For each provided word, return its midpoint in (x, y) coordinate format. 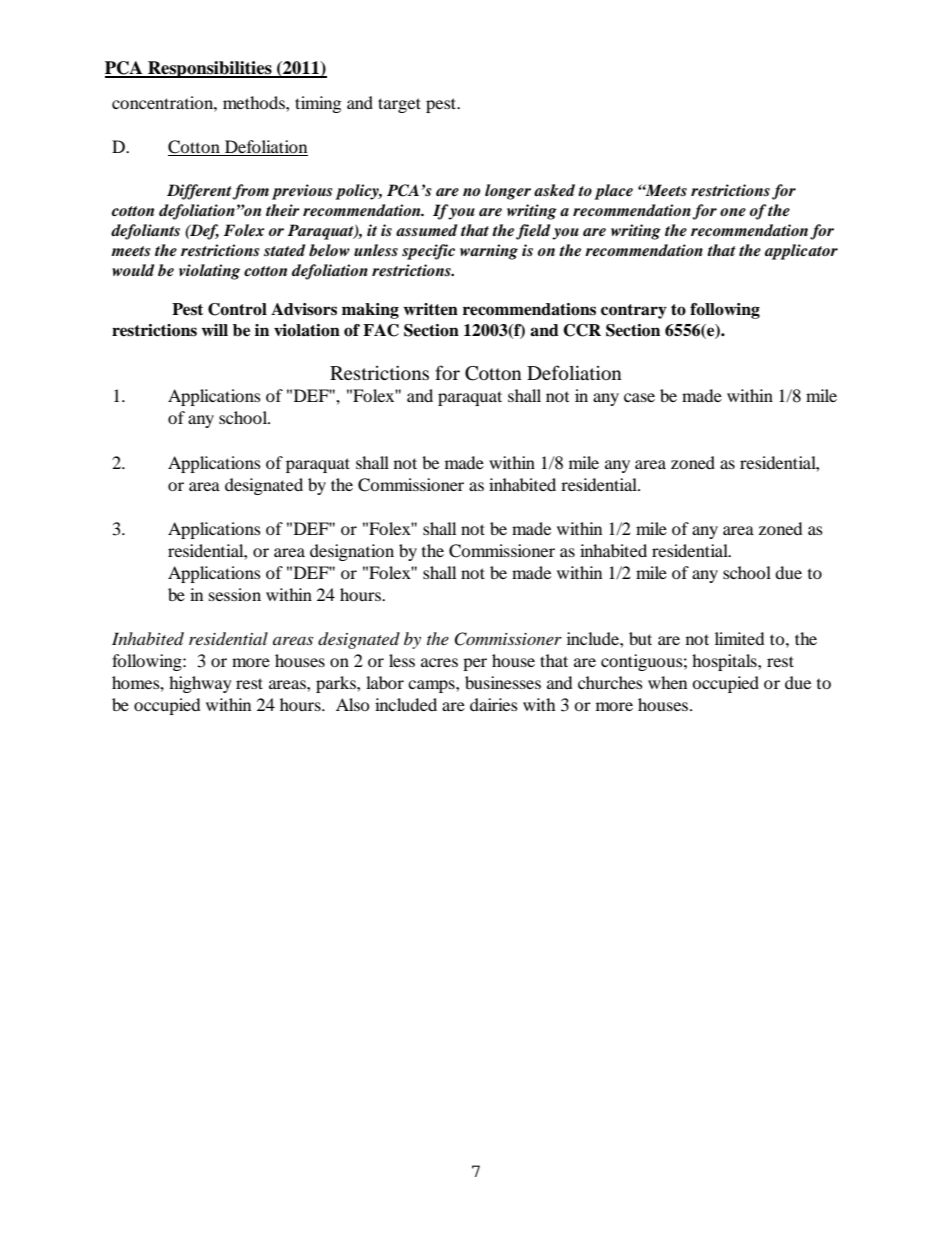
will (214, 330)
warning (489, 252)
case (639, 397)
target (399, 105)
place (614, 192)
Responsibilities (210, 69)
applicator (801, 252)
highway (200, 684)
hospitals (725, 662)
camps (432, 686)
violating (209, 272)
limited (739, 638)
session (235, 594)
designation (352, 552)
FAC (381, 330)
